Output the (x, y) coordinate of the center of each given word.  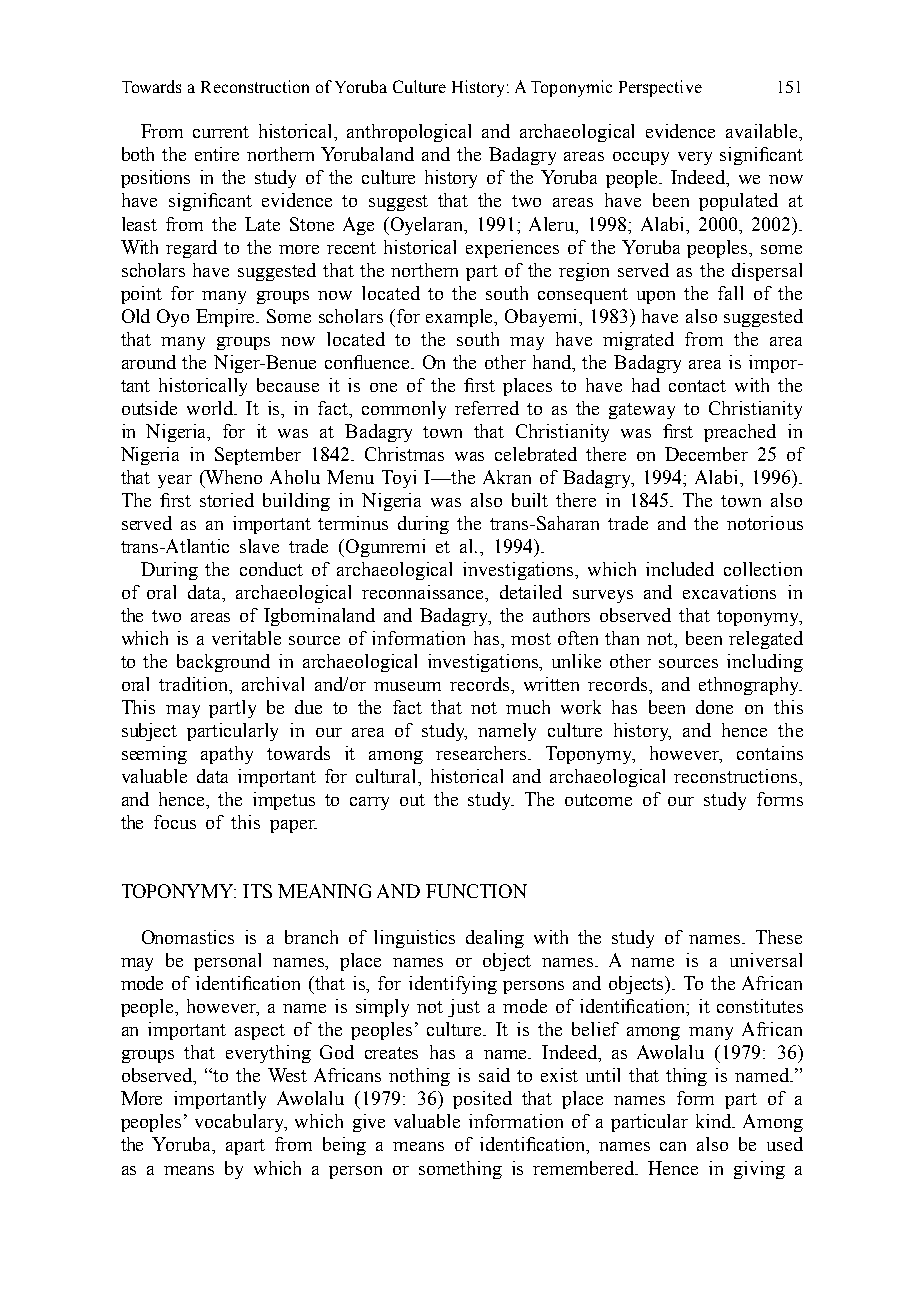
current (221, 132)
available (763, 131)
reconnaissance (424, 593)
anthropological (409, 133)
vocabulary (240, 1123)
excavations (729, 592)
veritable (246, 638)
